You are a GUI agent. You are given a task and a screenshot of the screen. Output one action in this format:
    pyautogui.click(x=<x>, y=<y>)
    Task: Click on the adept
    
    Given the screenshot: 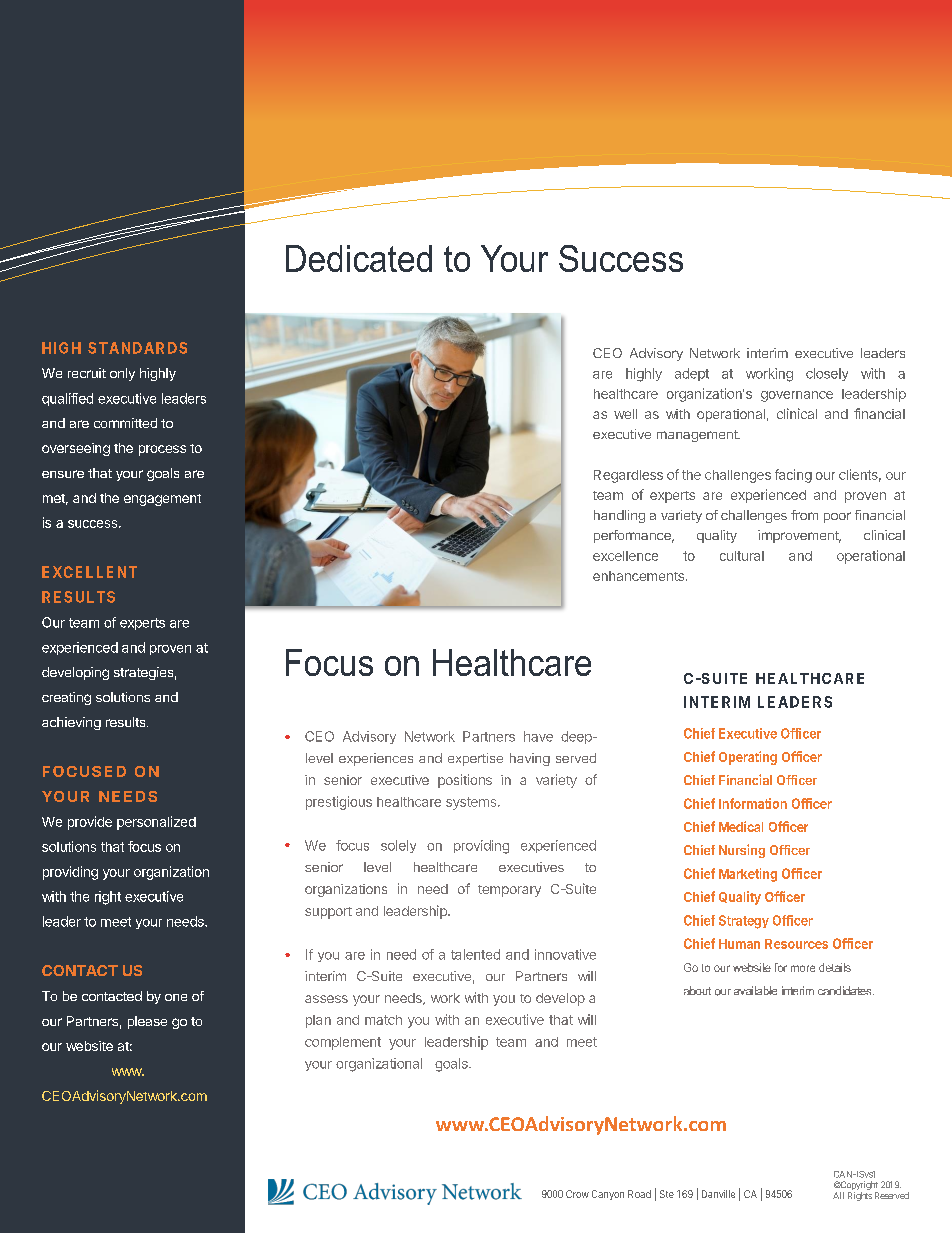 What is the action you would take?
    pyautogui.click(x=692, y=374)
